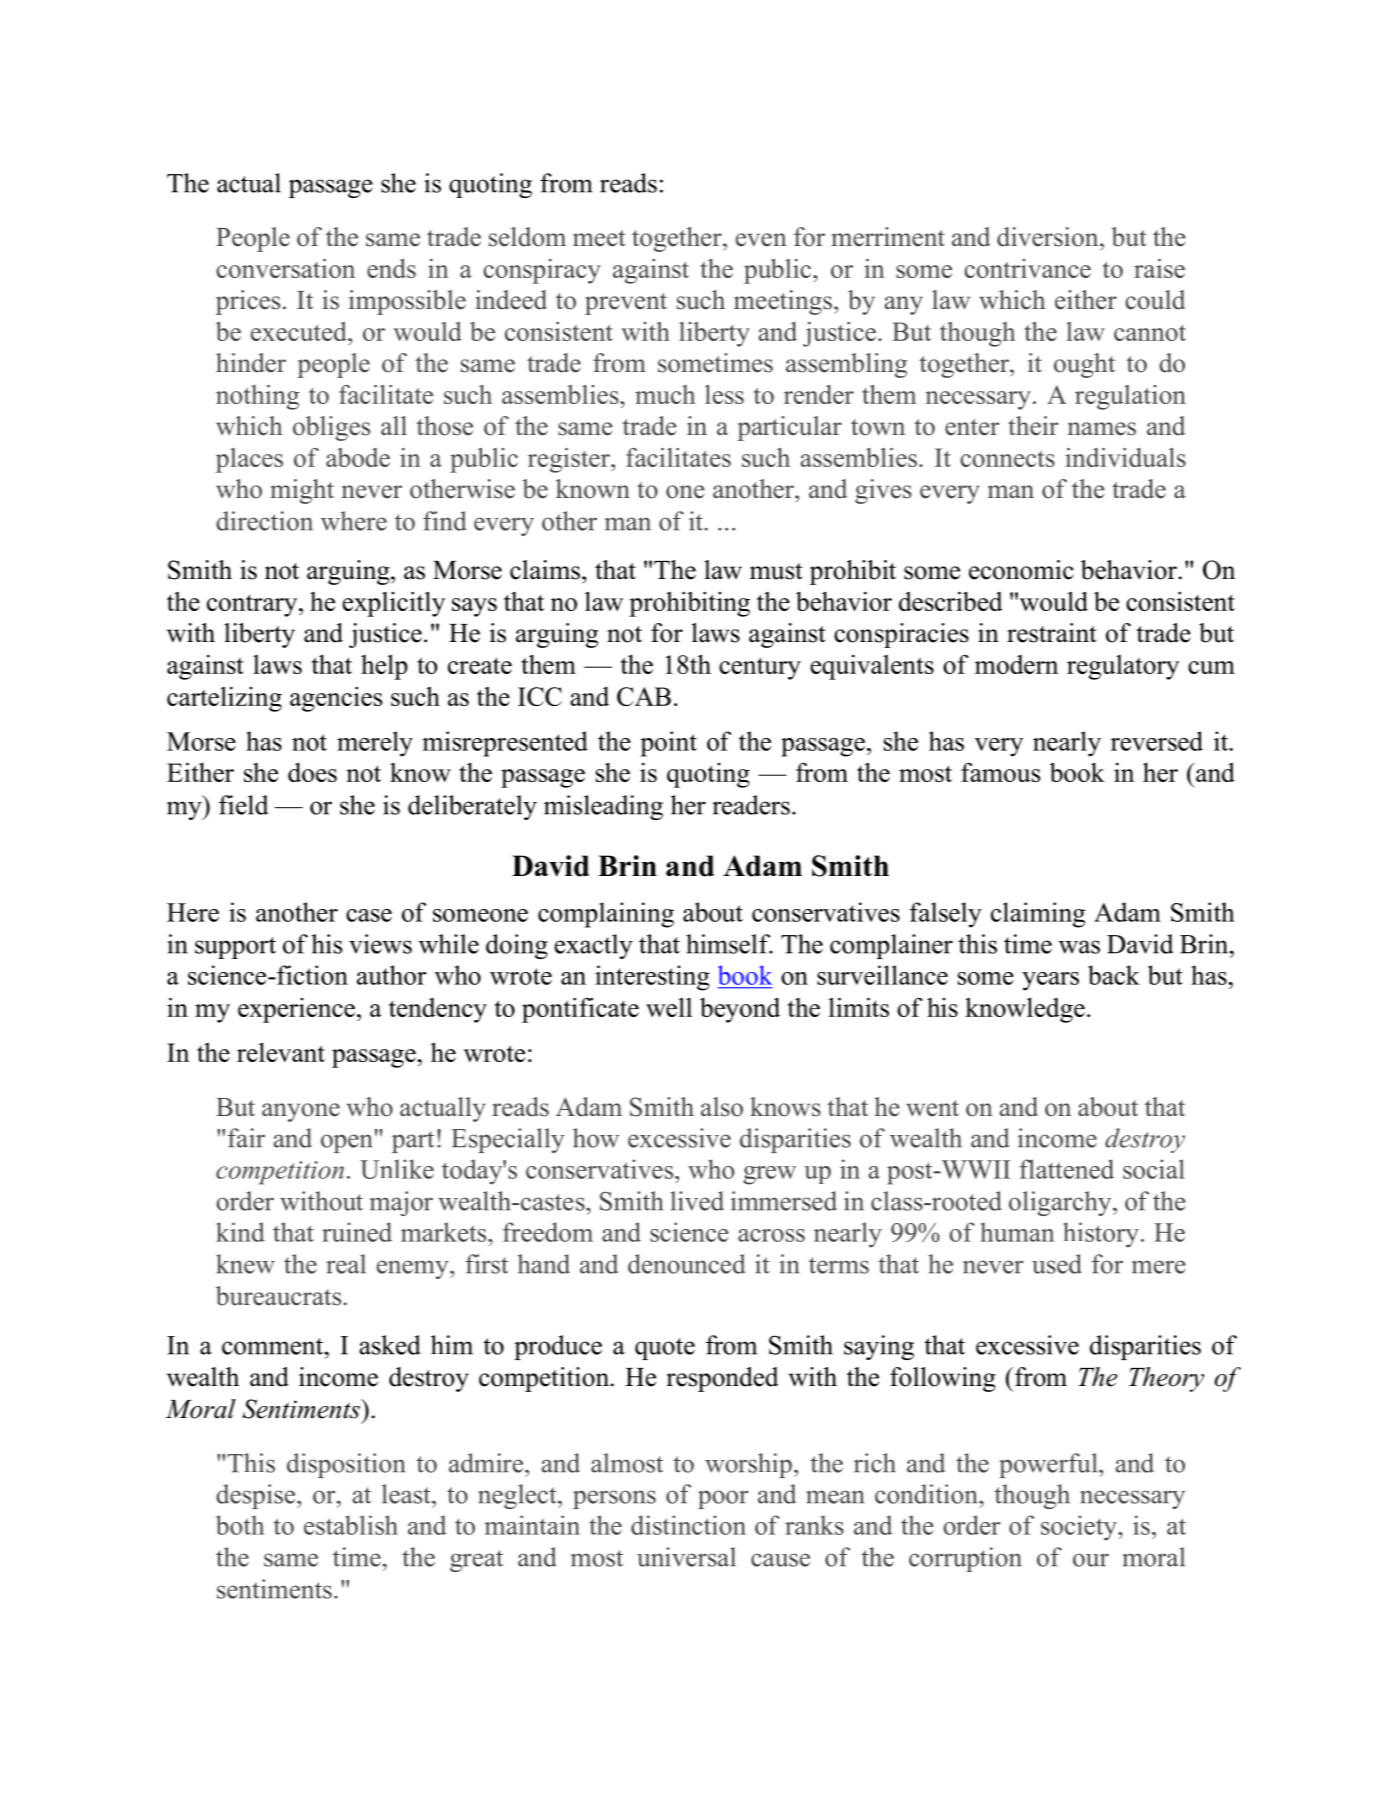 Image resolution: width=1397 pixels, height=1808 pixels. What do you see at coordinates (369, 915) in the screenshot?
I see `case` at bounding box center [369, 915].
